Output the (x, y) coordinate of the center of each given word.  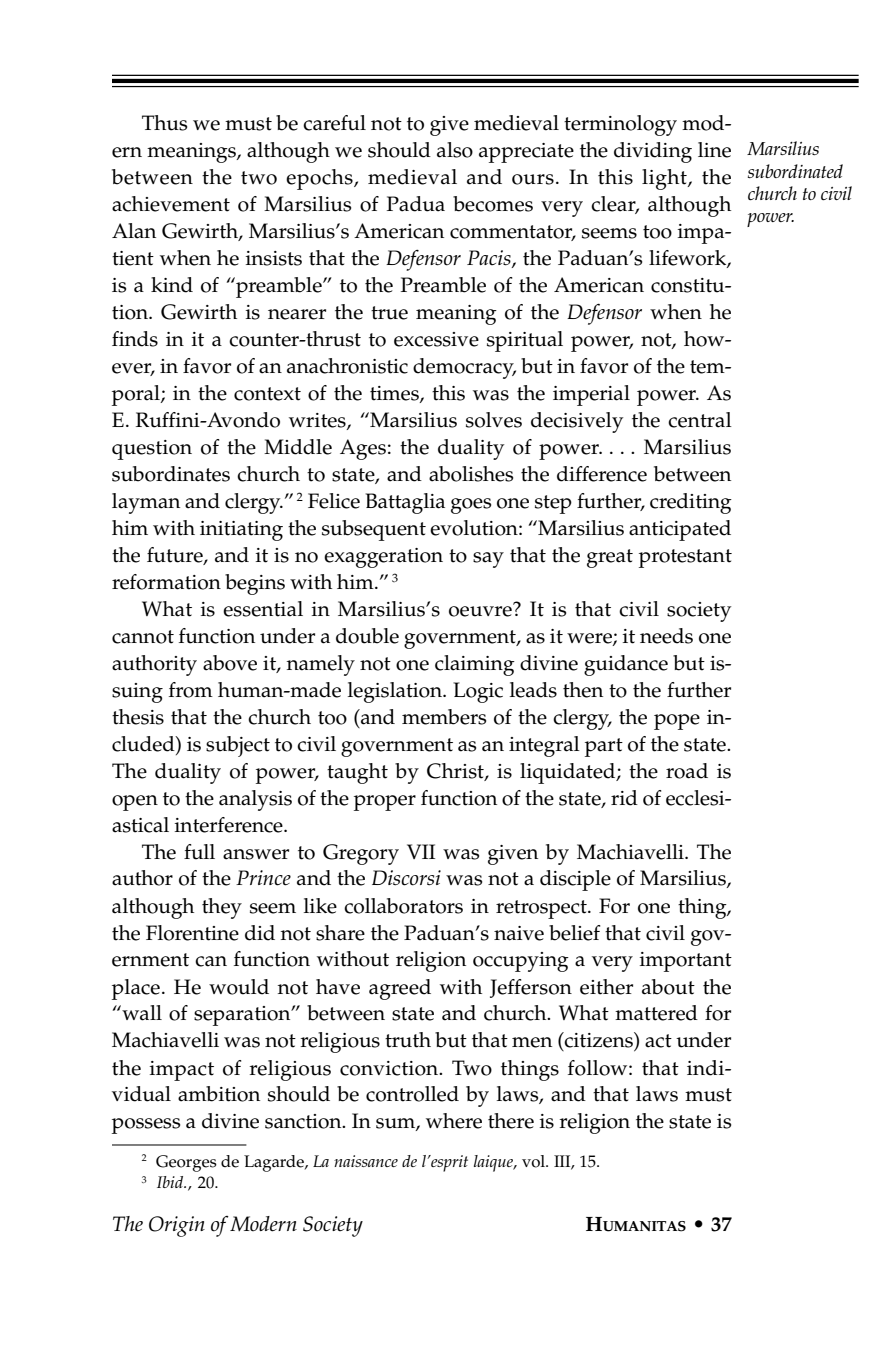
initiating (241, 531)
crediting (691, 503)
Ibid (171, 1182)
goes (471, 506)
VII (421, 851)
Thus (164, 123)
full (199, 852)
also (455, 150)
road (687, 771)
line (714, 150)
